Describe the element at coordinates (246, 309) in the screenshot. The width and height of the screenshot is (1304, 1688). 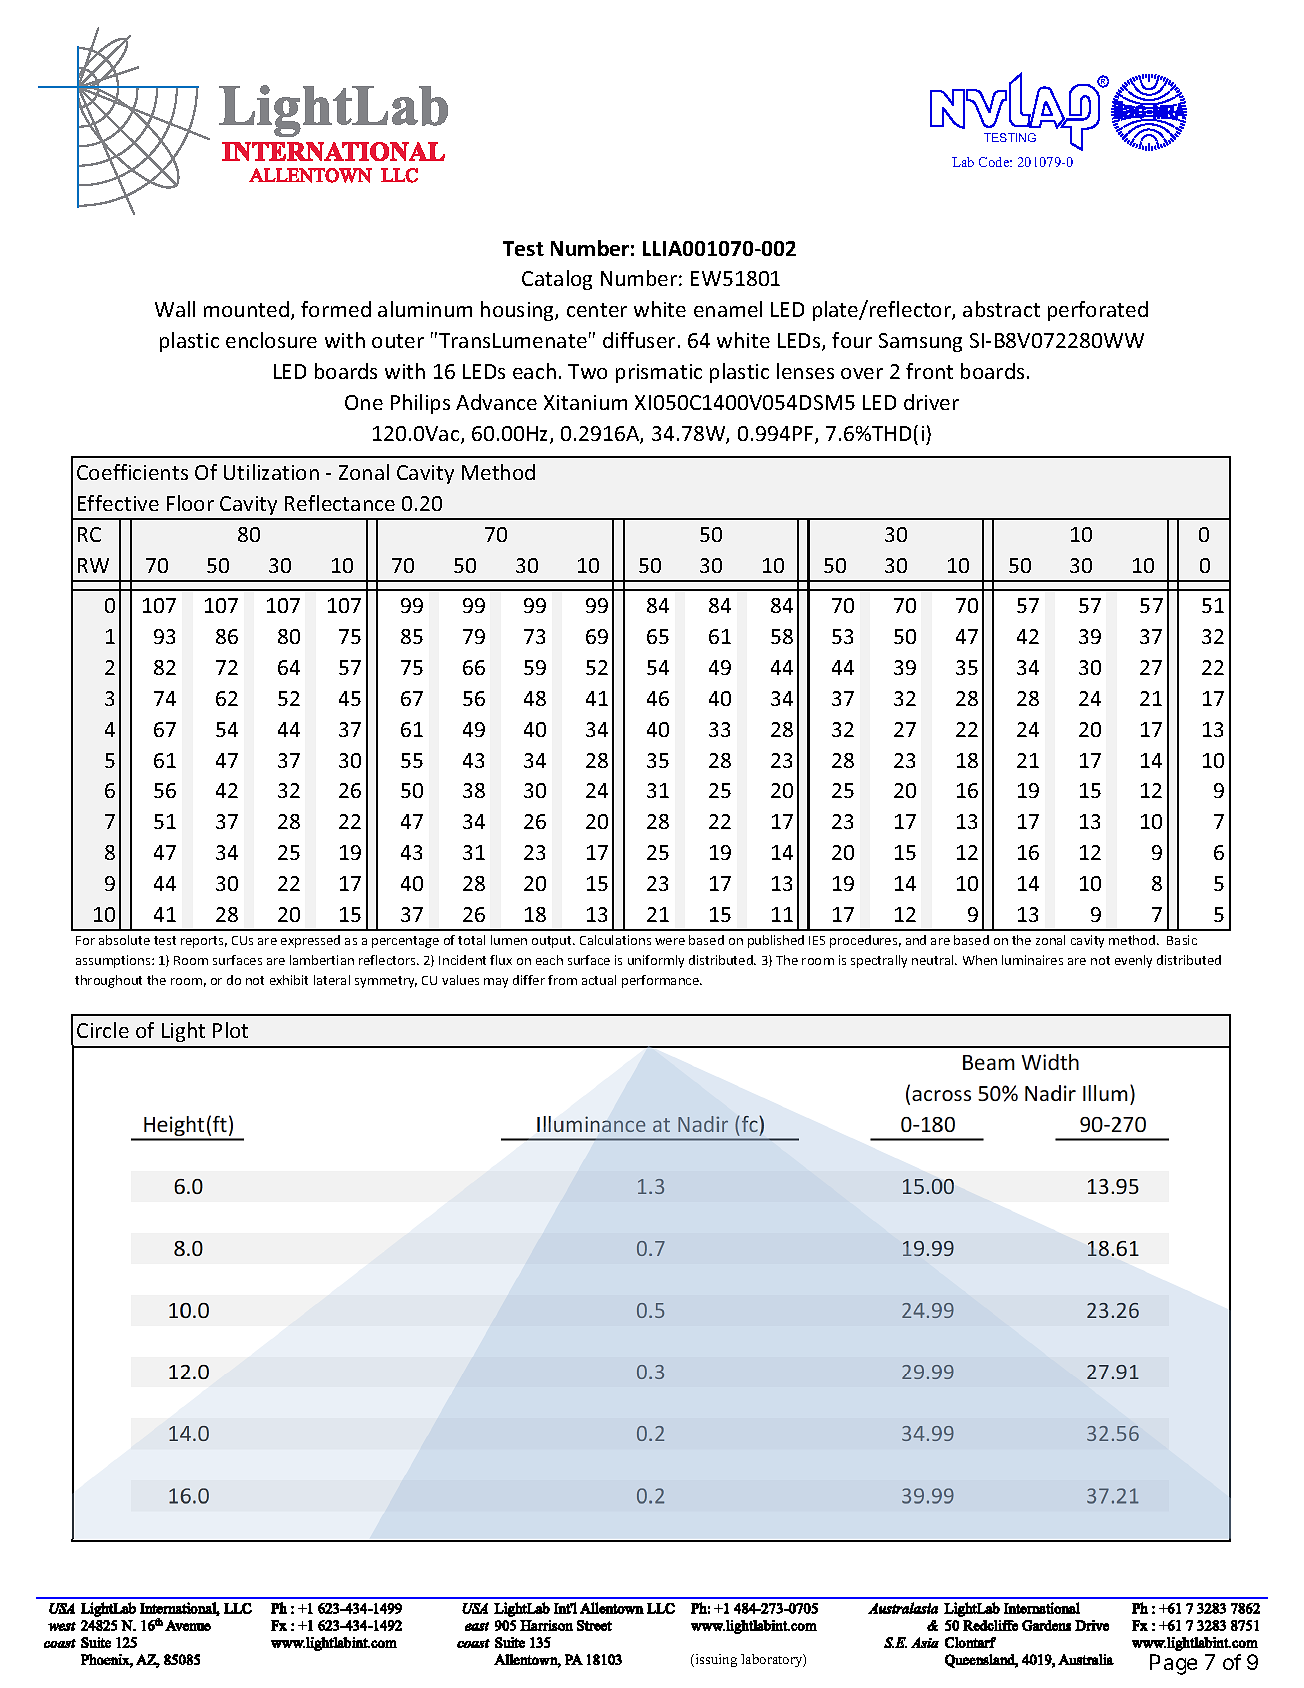
I see `mounted` at that location.
